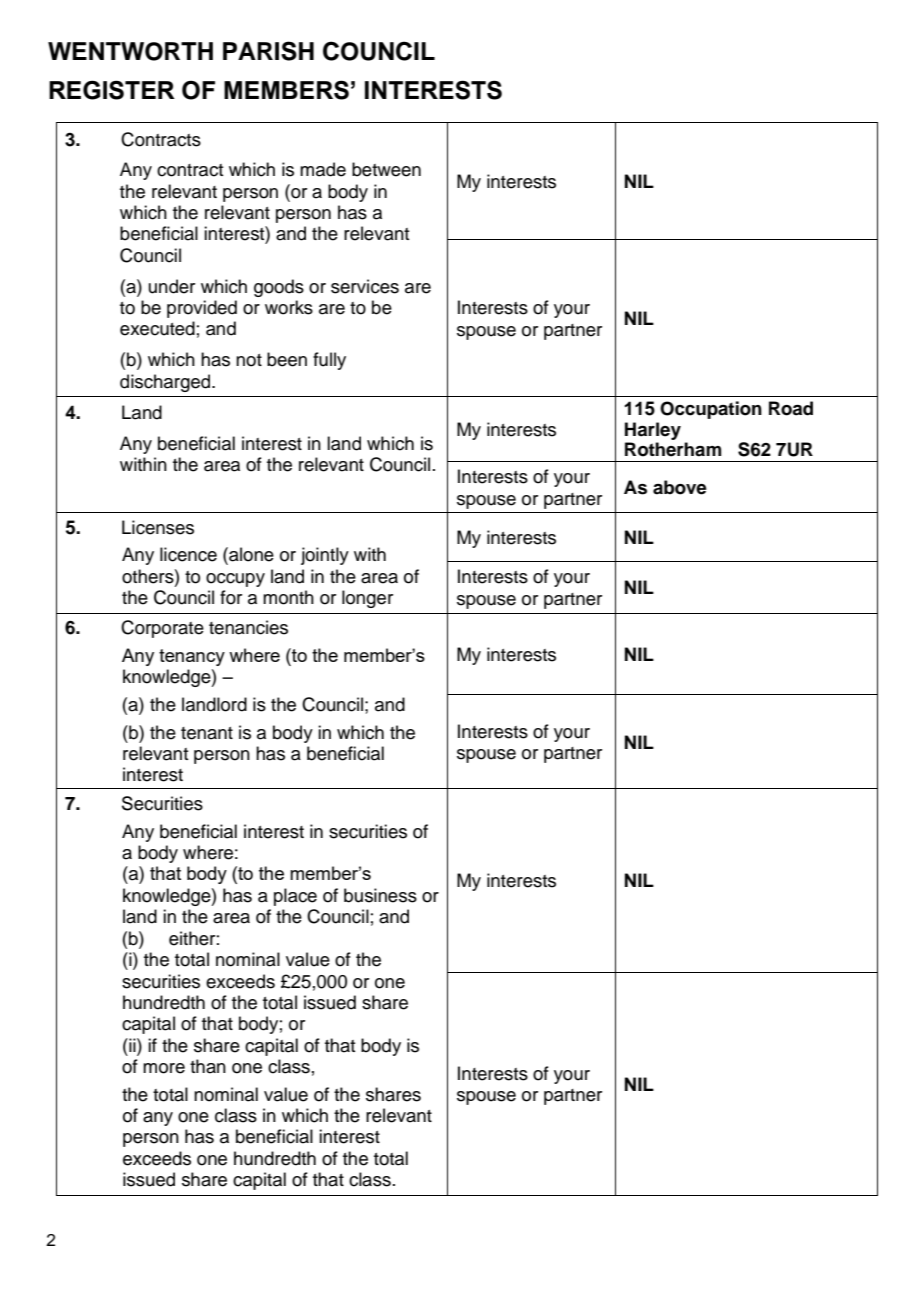 The image size is (924, 1307). Describe the element at coordinates (323, 169) in the document. I see `made` at that location.
